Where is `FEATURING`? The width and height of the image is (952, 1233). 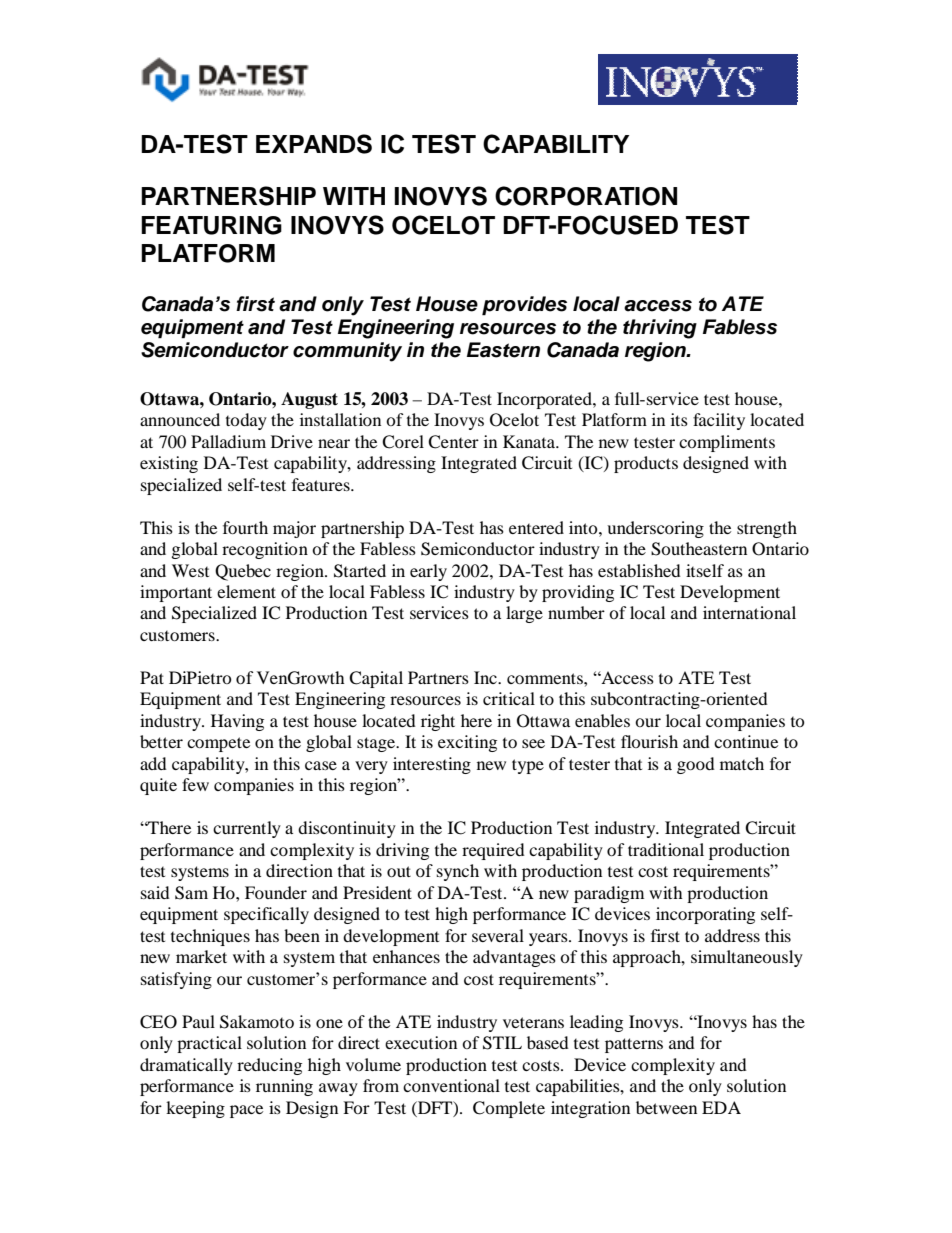
FEATURING is located at coordinates (211, 225).
